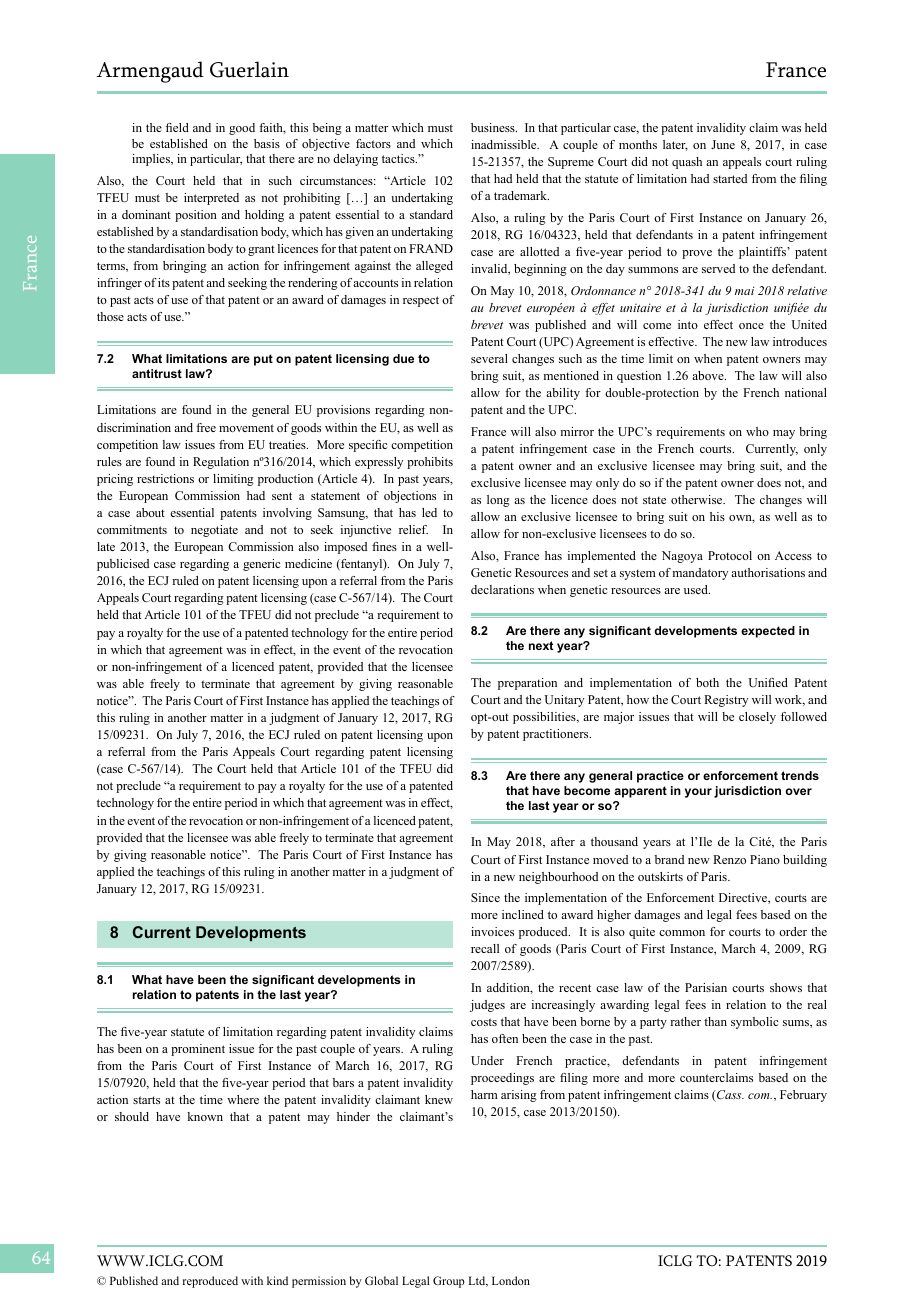 The height and width of the screenshot is (1308, 924). What do you see at coordinates (505, 144) in the screenshot?
I see `inadmissible` at bounding box center [505, 144].
